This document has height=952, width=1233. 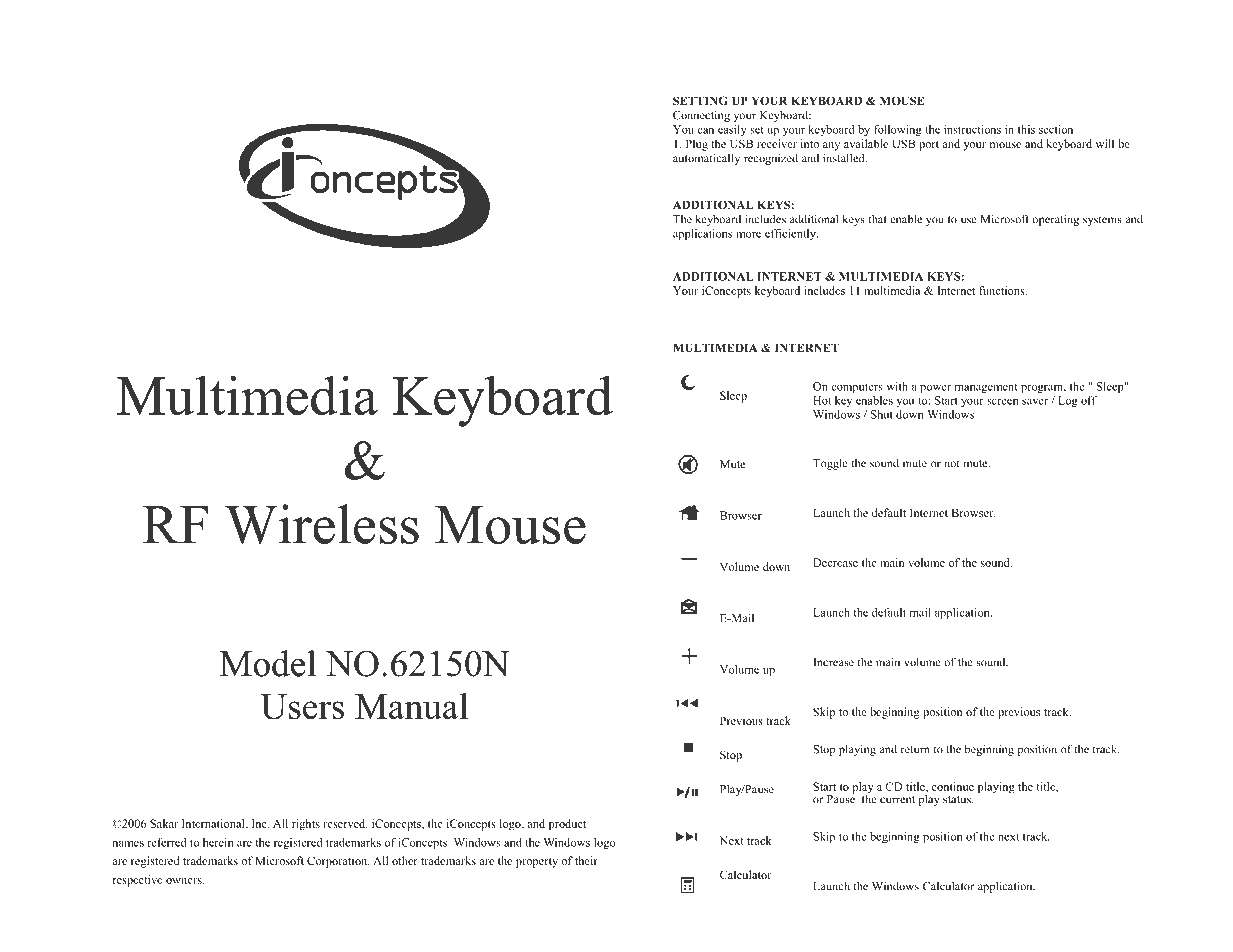 I want to click on Connecting, so click(x=701, y=116).
